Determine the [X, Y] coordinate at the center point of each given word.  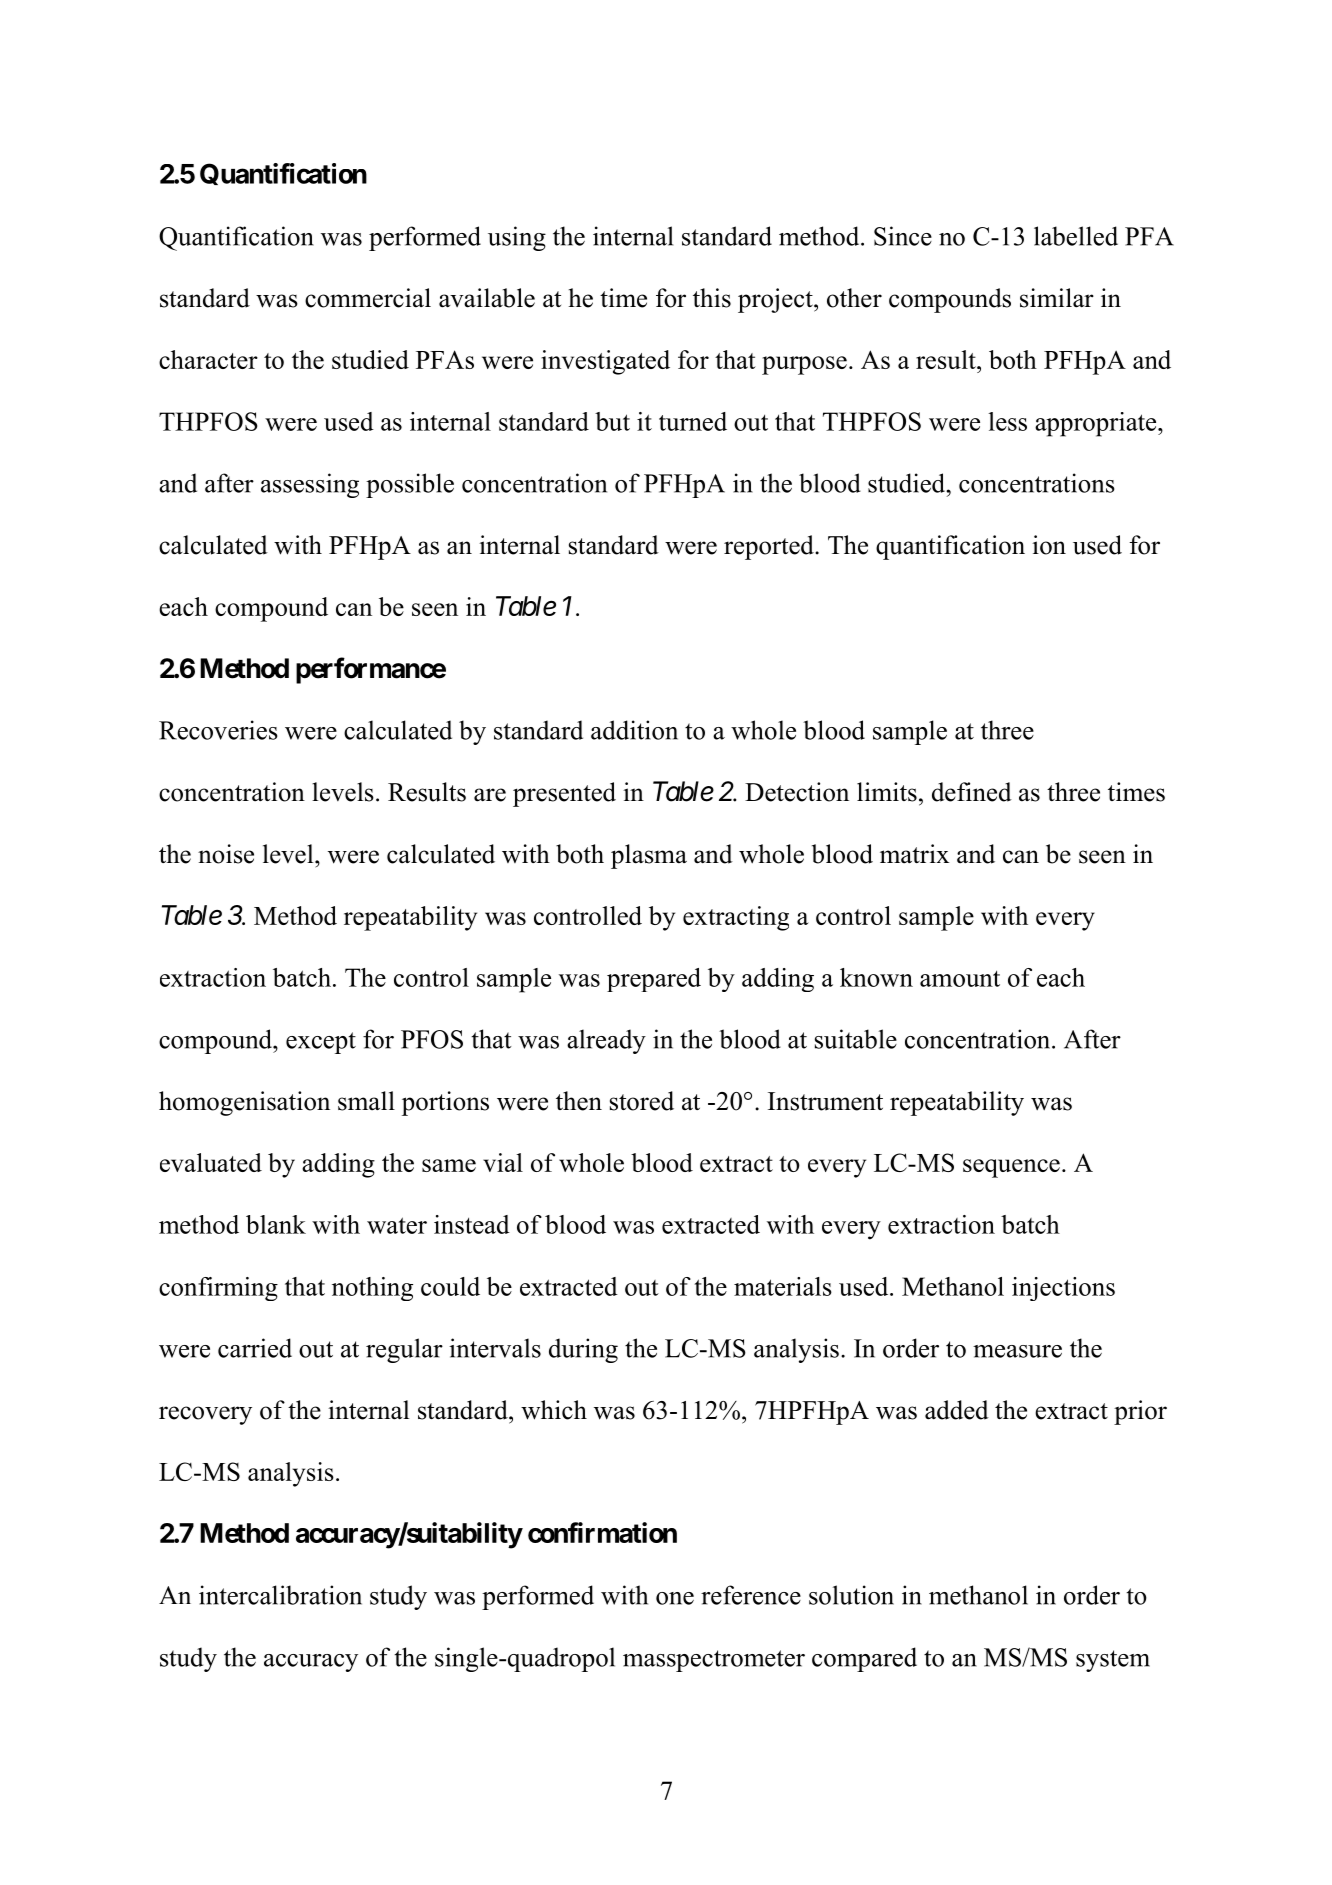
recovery [205, 1415]
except [321, 1043]
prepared [654, 980]
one [675, 1598]
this [712, 298]
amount [960, 978]
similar [1057, 298]
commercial [368, 298]
